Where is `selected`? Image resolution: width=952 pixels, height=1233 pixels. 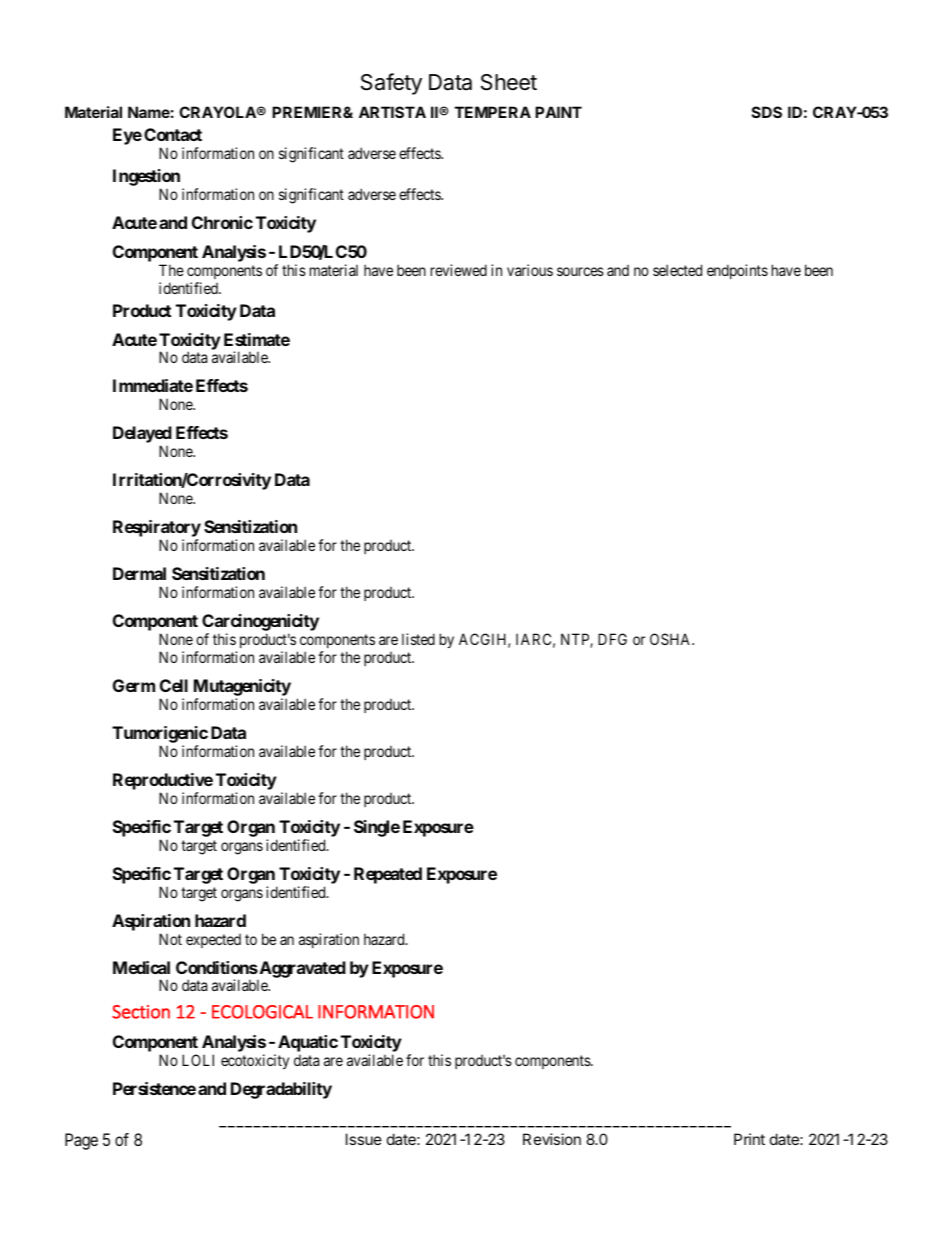
selected is located at coordinates (677, 270).
